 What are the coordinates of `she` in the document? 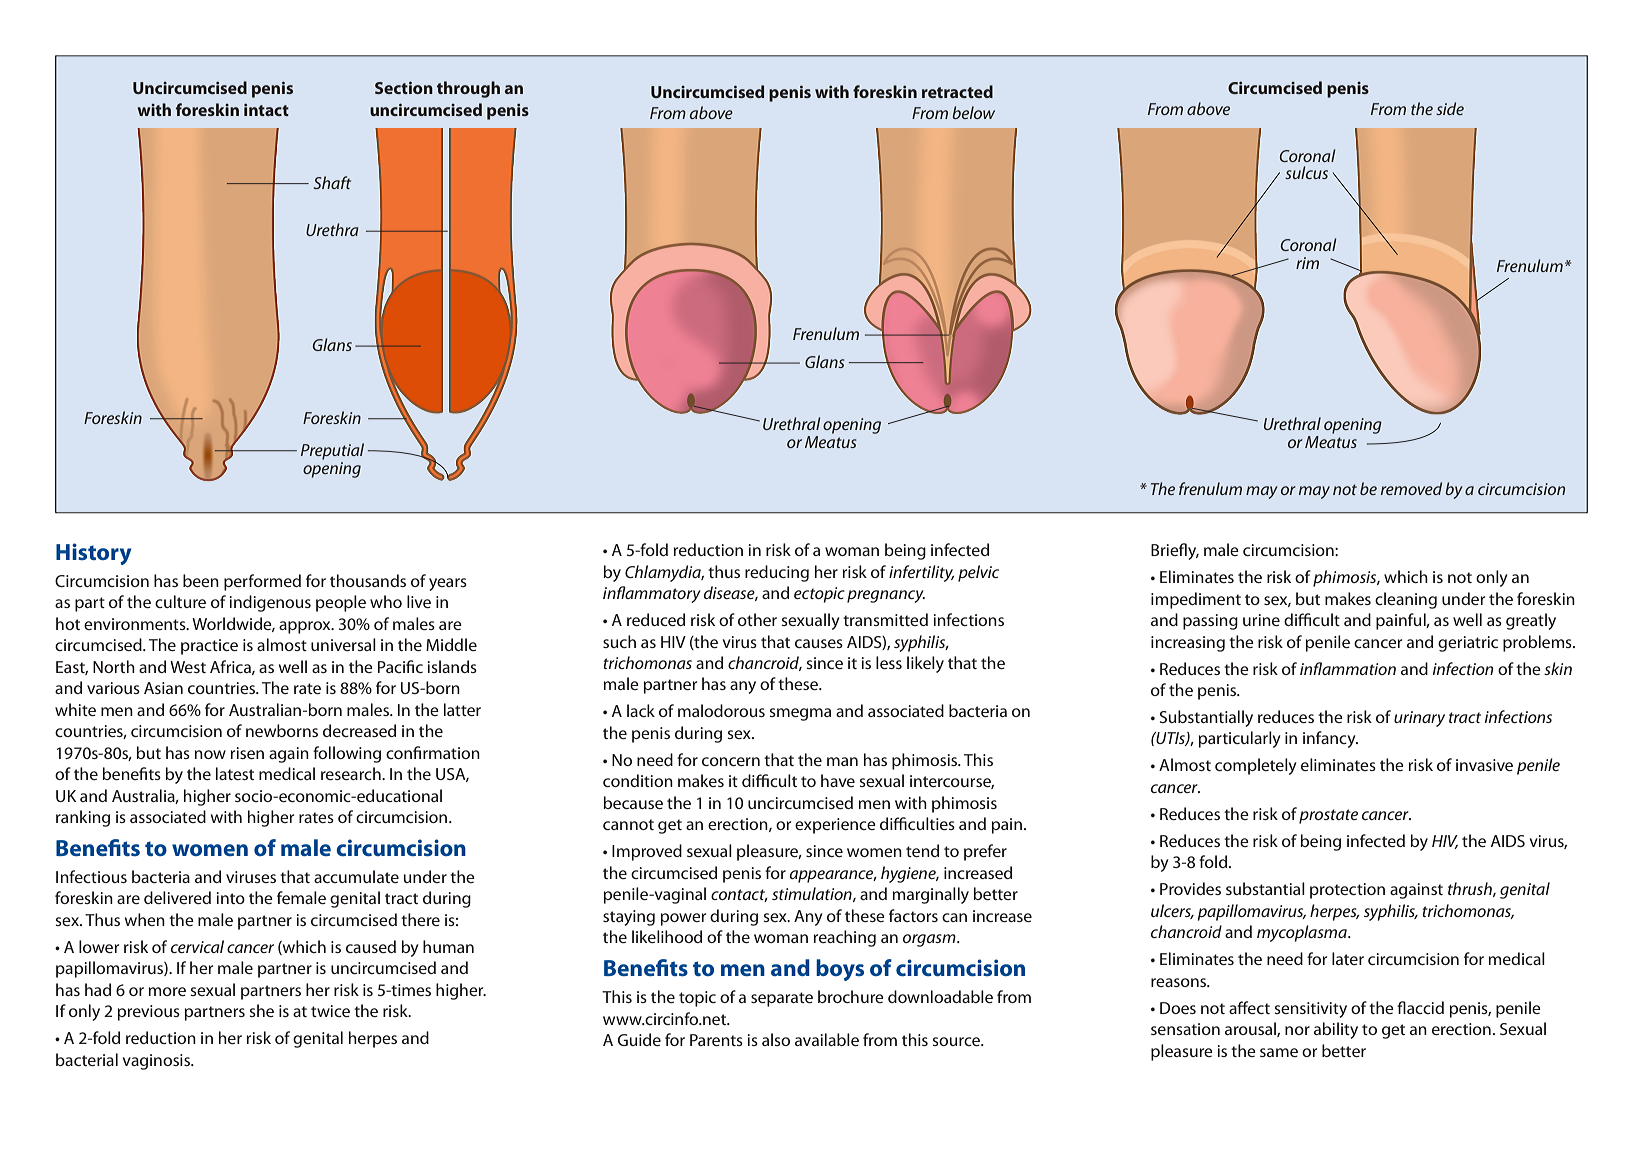 It's located at (261, 1010).
